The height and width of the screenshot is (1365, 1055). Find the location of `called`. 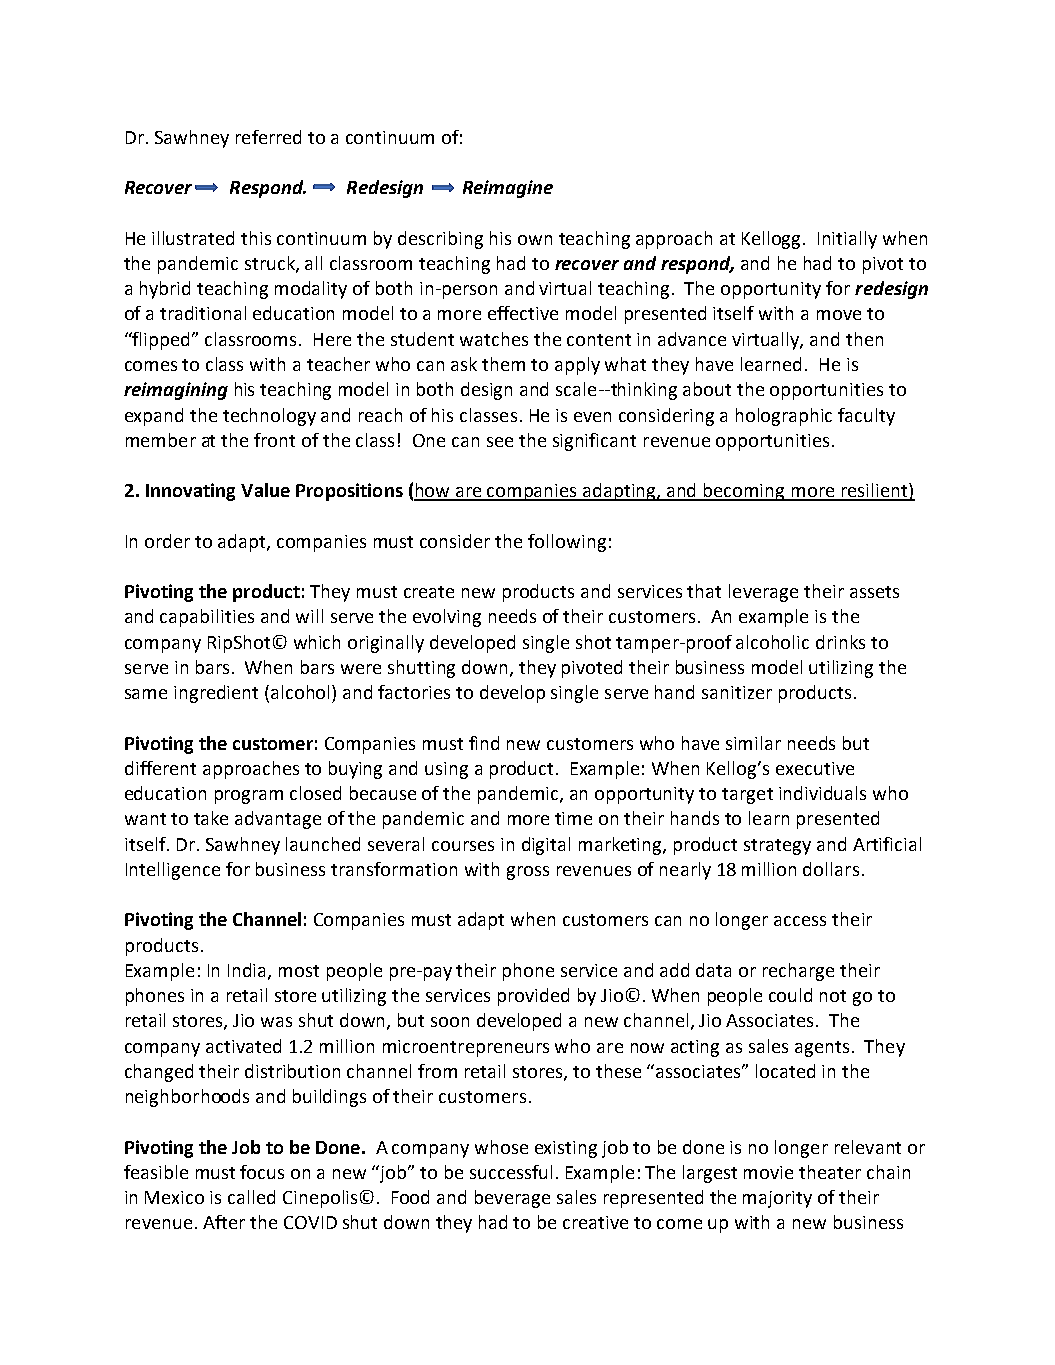

called is located at coordinates (251, 1197).
